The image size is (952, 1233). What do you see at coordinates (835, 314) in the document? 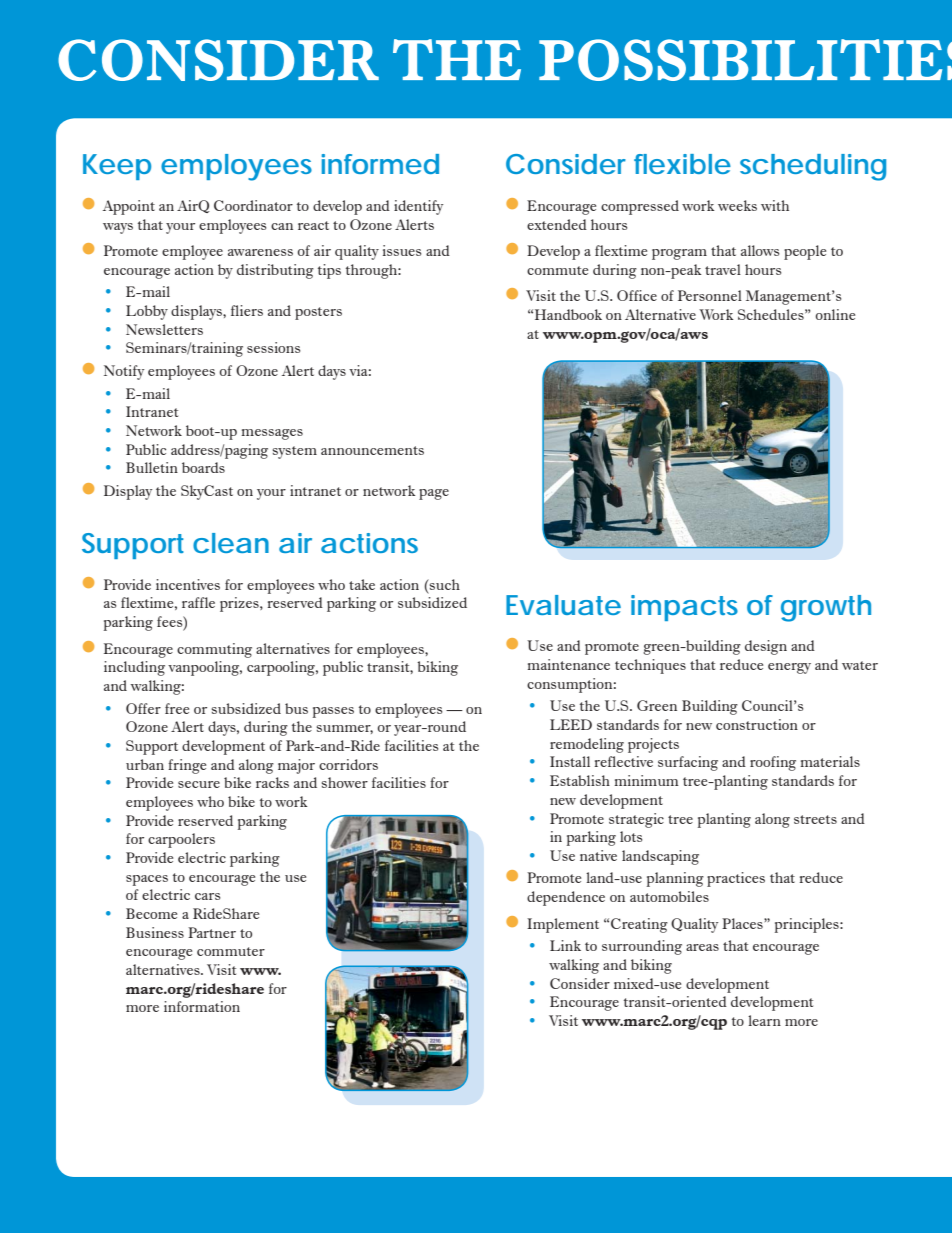
I see `online` at bounding box center [835, 314].
